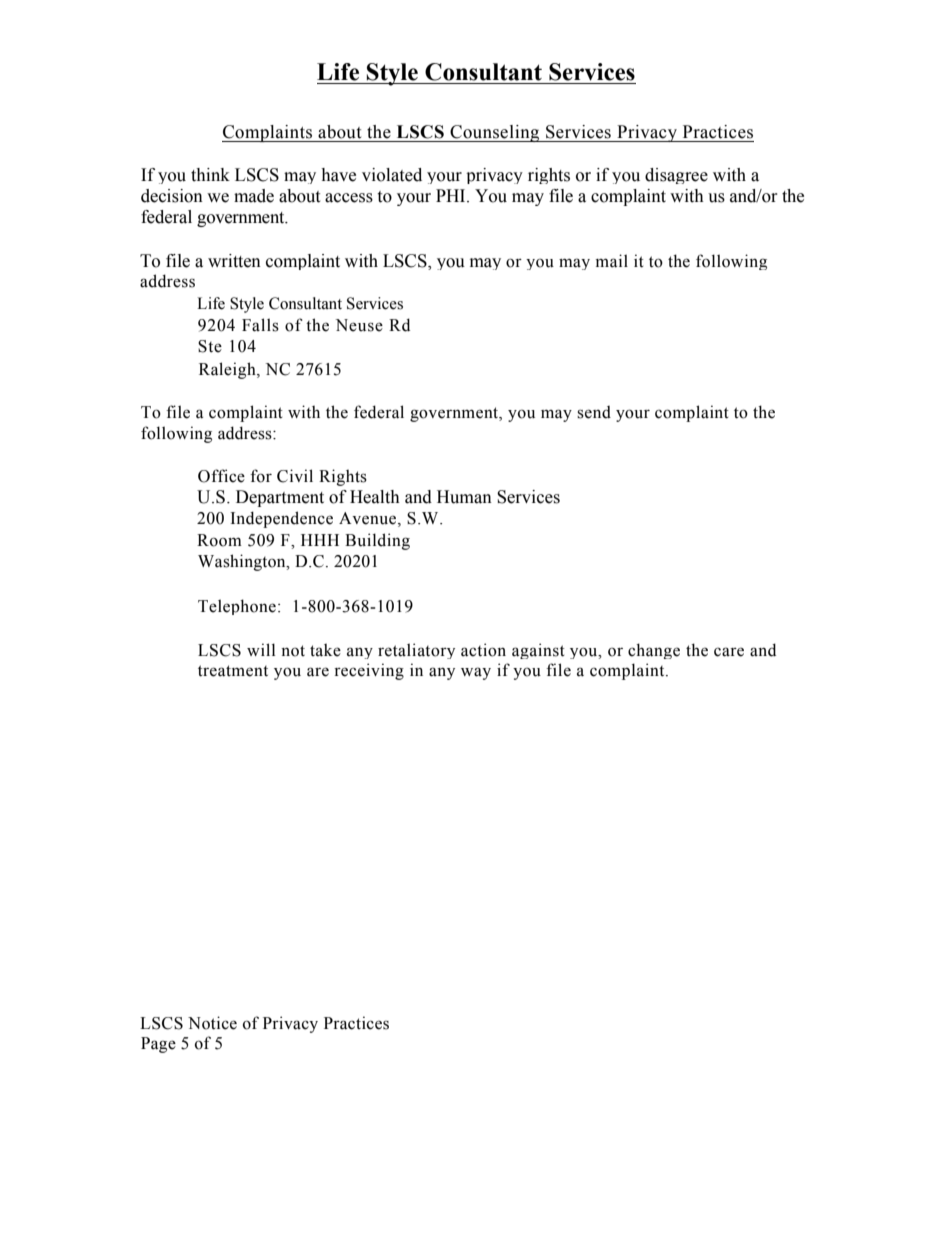  Describe the element at coordinates (464, 497) in the screenshot. I see `Human` at that location.
